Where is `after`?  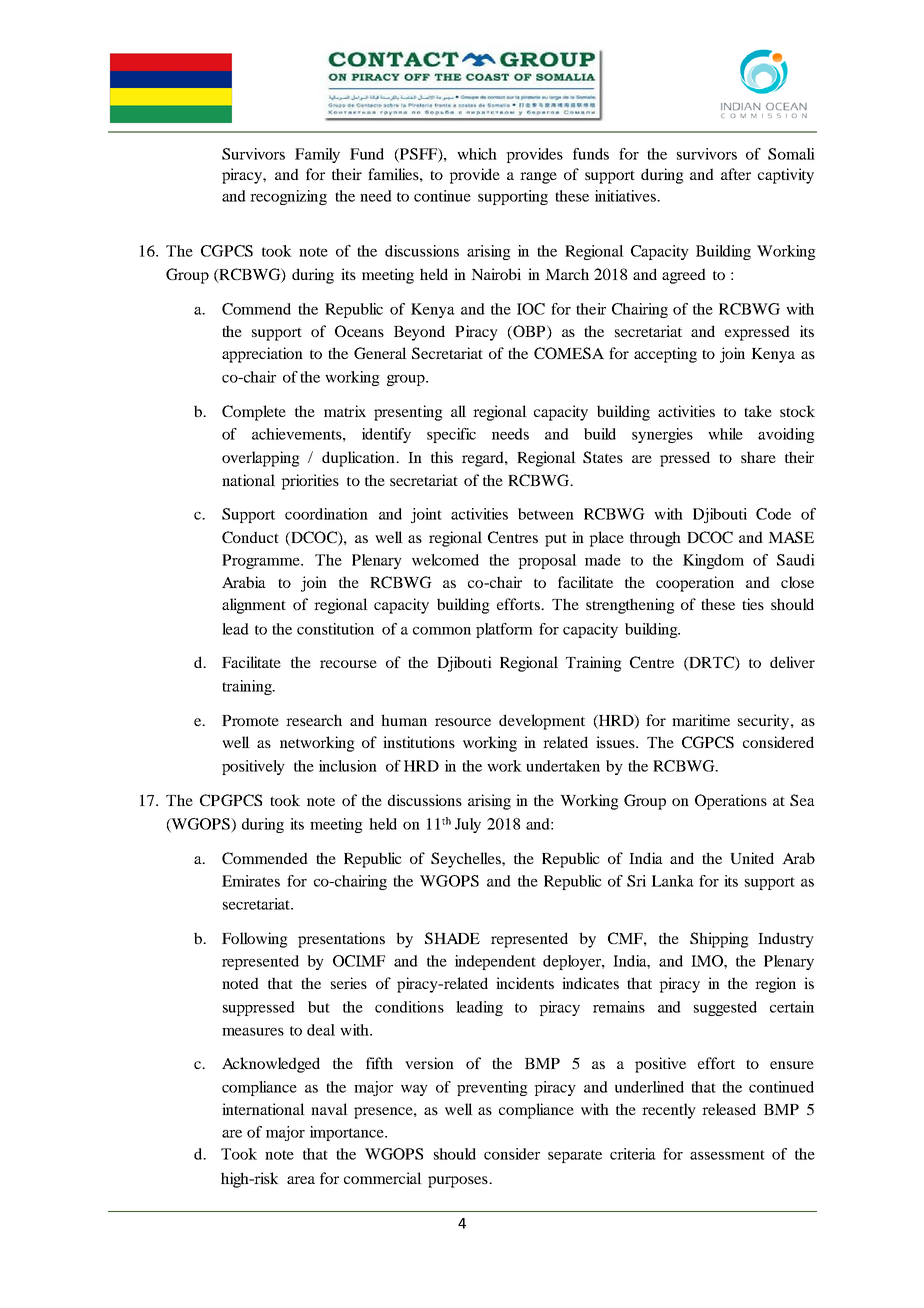 after is located at coordinates (736, 174).
